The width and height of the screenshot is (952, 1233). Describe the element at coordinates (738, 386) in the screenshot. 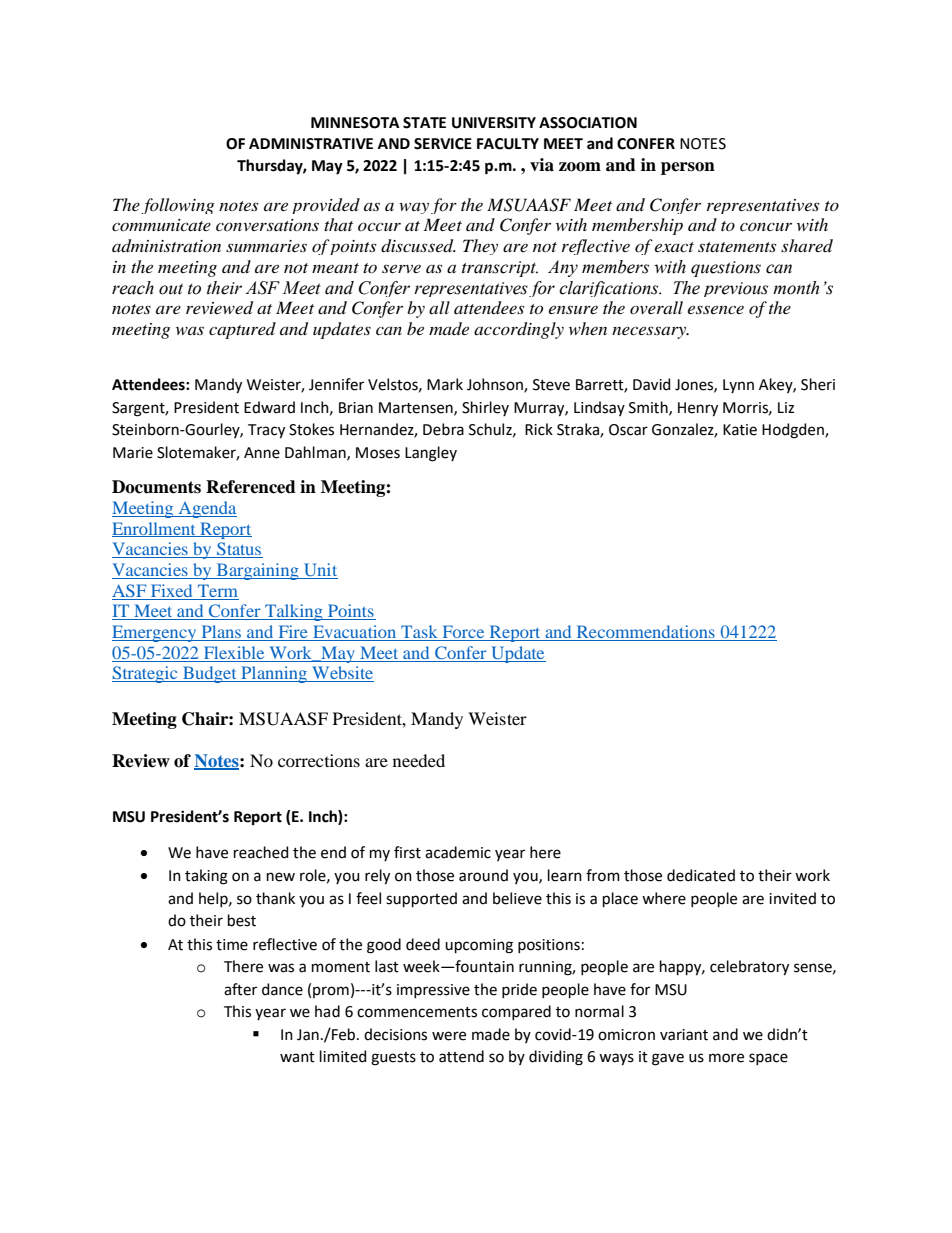

I see `Lynn` at that location.
